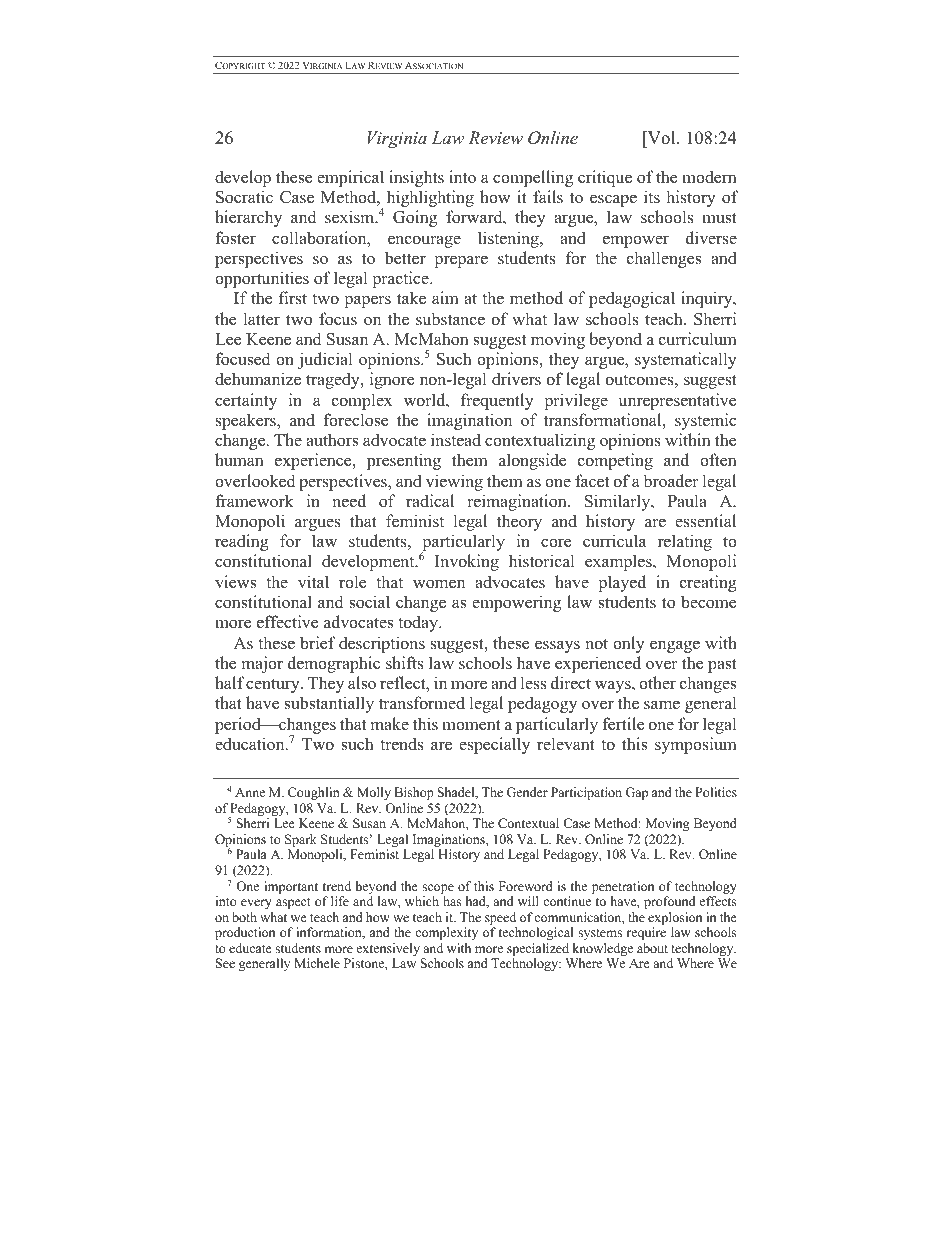  Describe the element at coordinates (416, 178) in the document. I see `insights` at that location.
